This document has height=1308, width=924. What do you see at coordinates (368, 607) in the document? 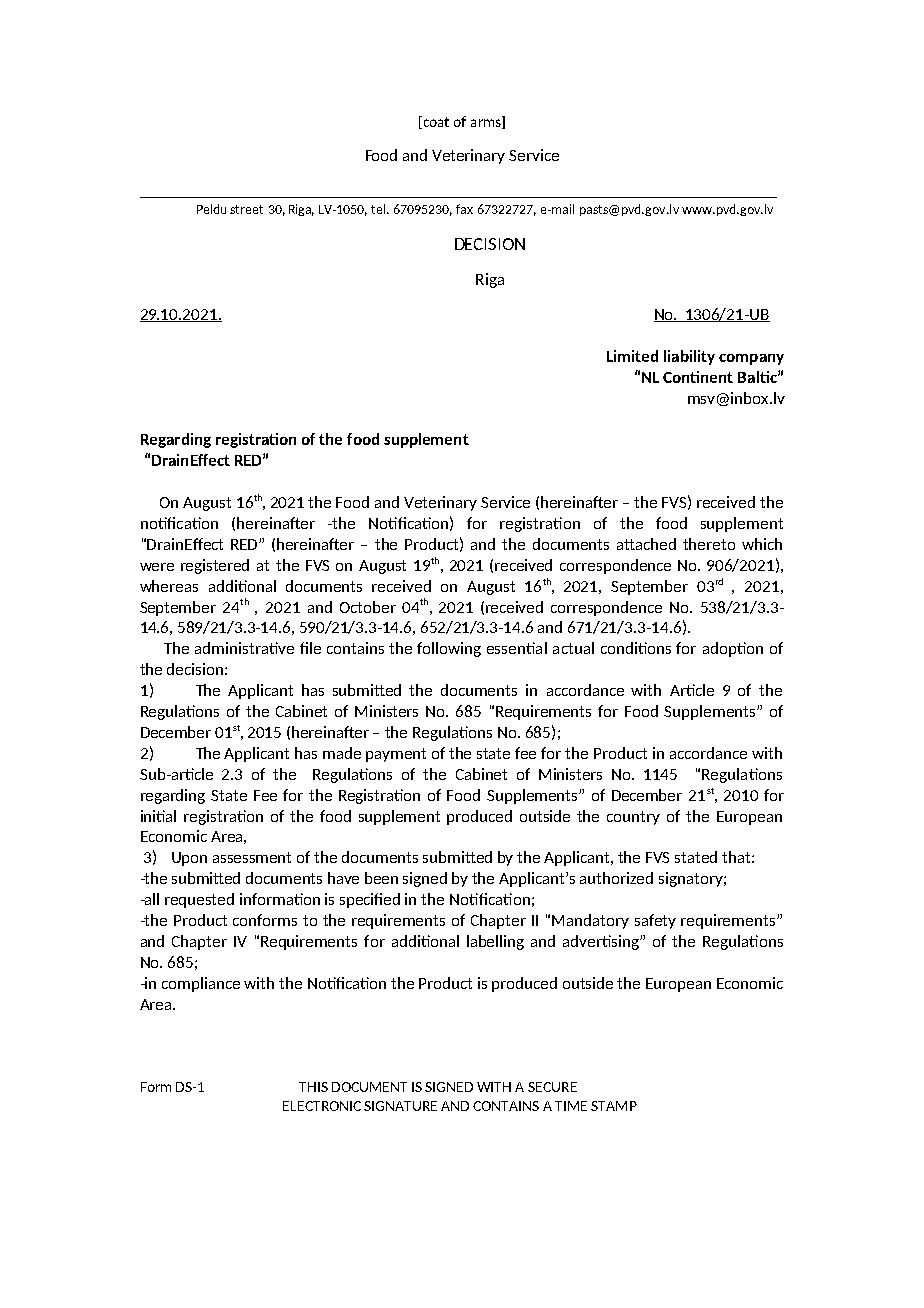
I see `October` at bounding box center [368, 607].
